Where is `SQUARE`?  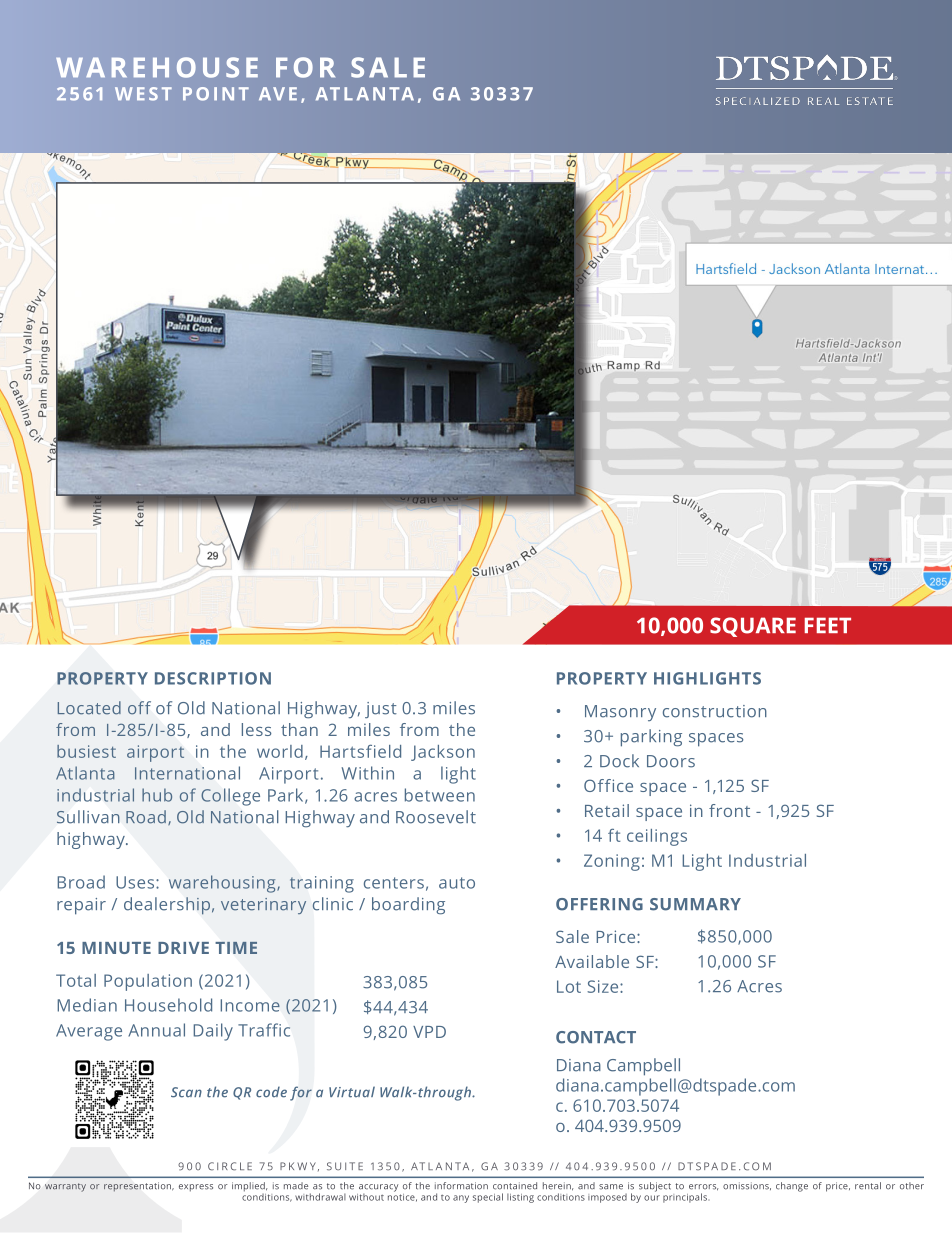 SQUARE is located at coordinates (753, 627).
